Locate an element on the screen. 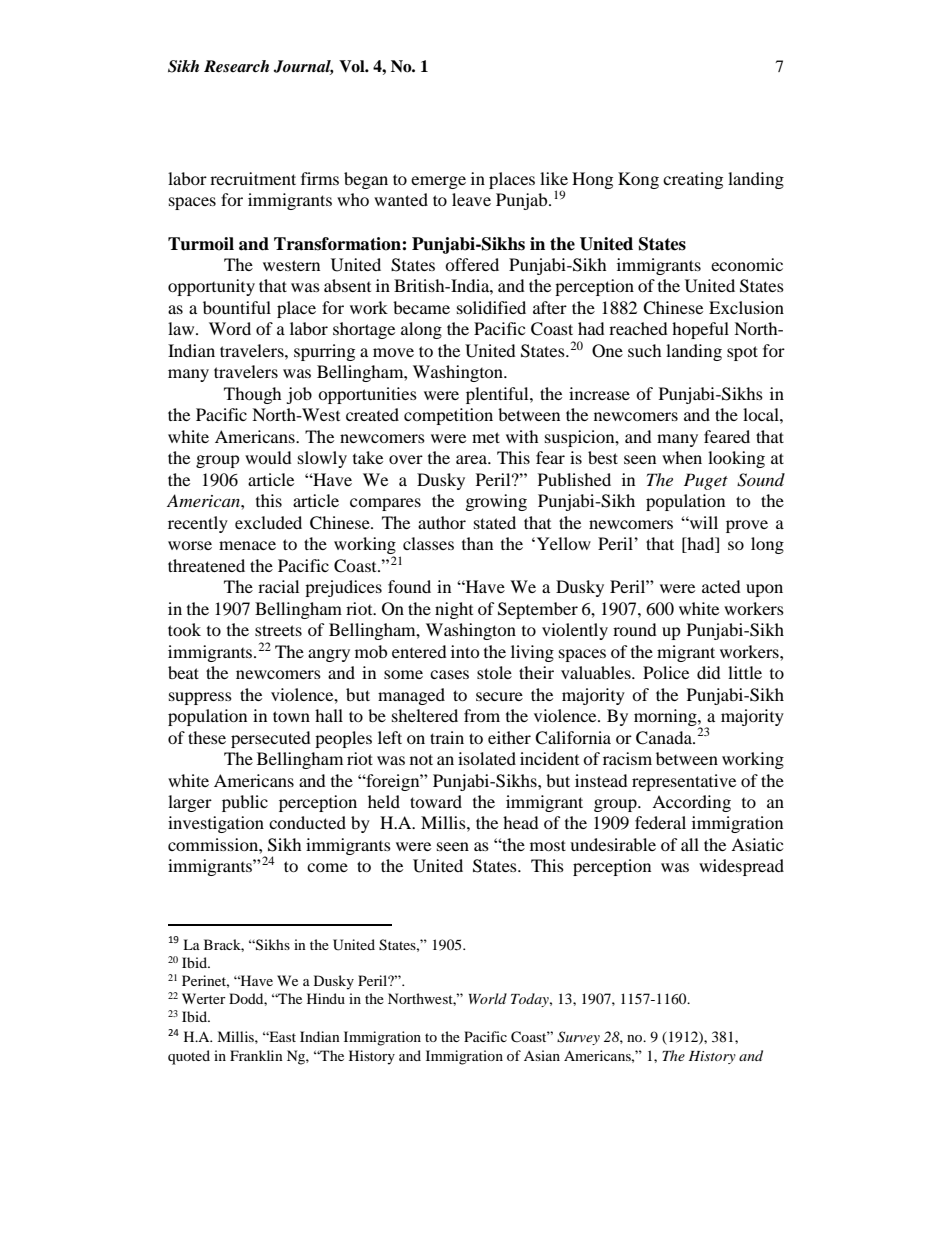 This screenshot has height=1233, width=952. World is located at coordinates (488, 998).
